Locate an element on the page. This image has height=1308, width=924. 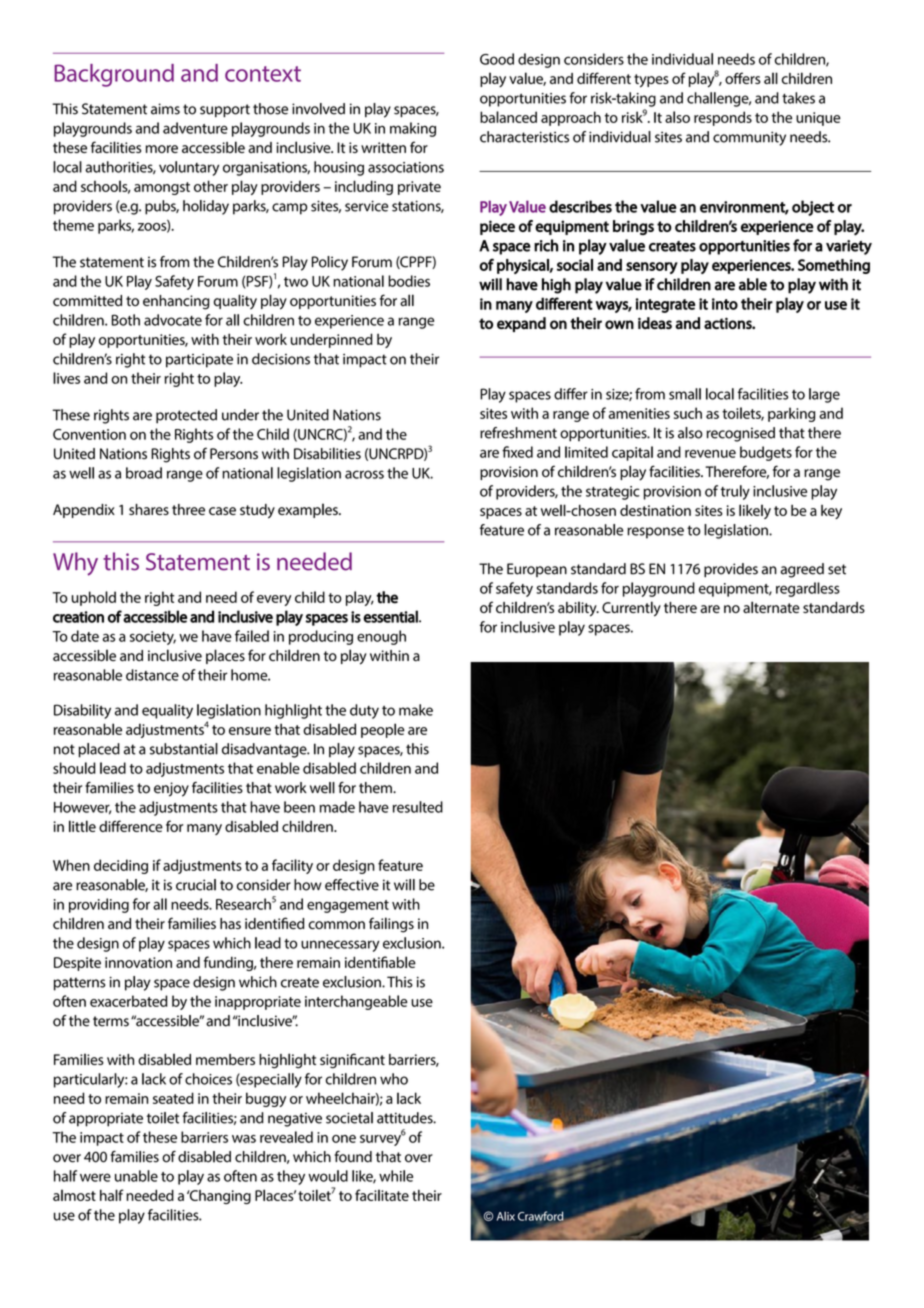
expand is located at coordinates (521, 324).
